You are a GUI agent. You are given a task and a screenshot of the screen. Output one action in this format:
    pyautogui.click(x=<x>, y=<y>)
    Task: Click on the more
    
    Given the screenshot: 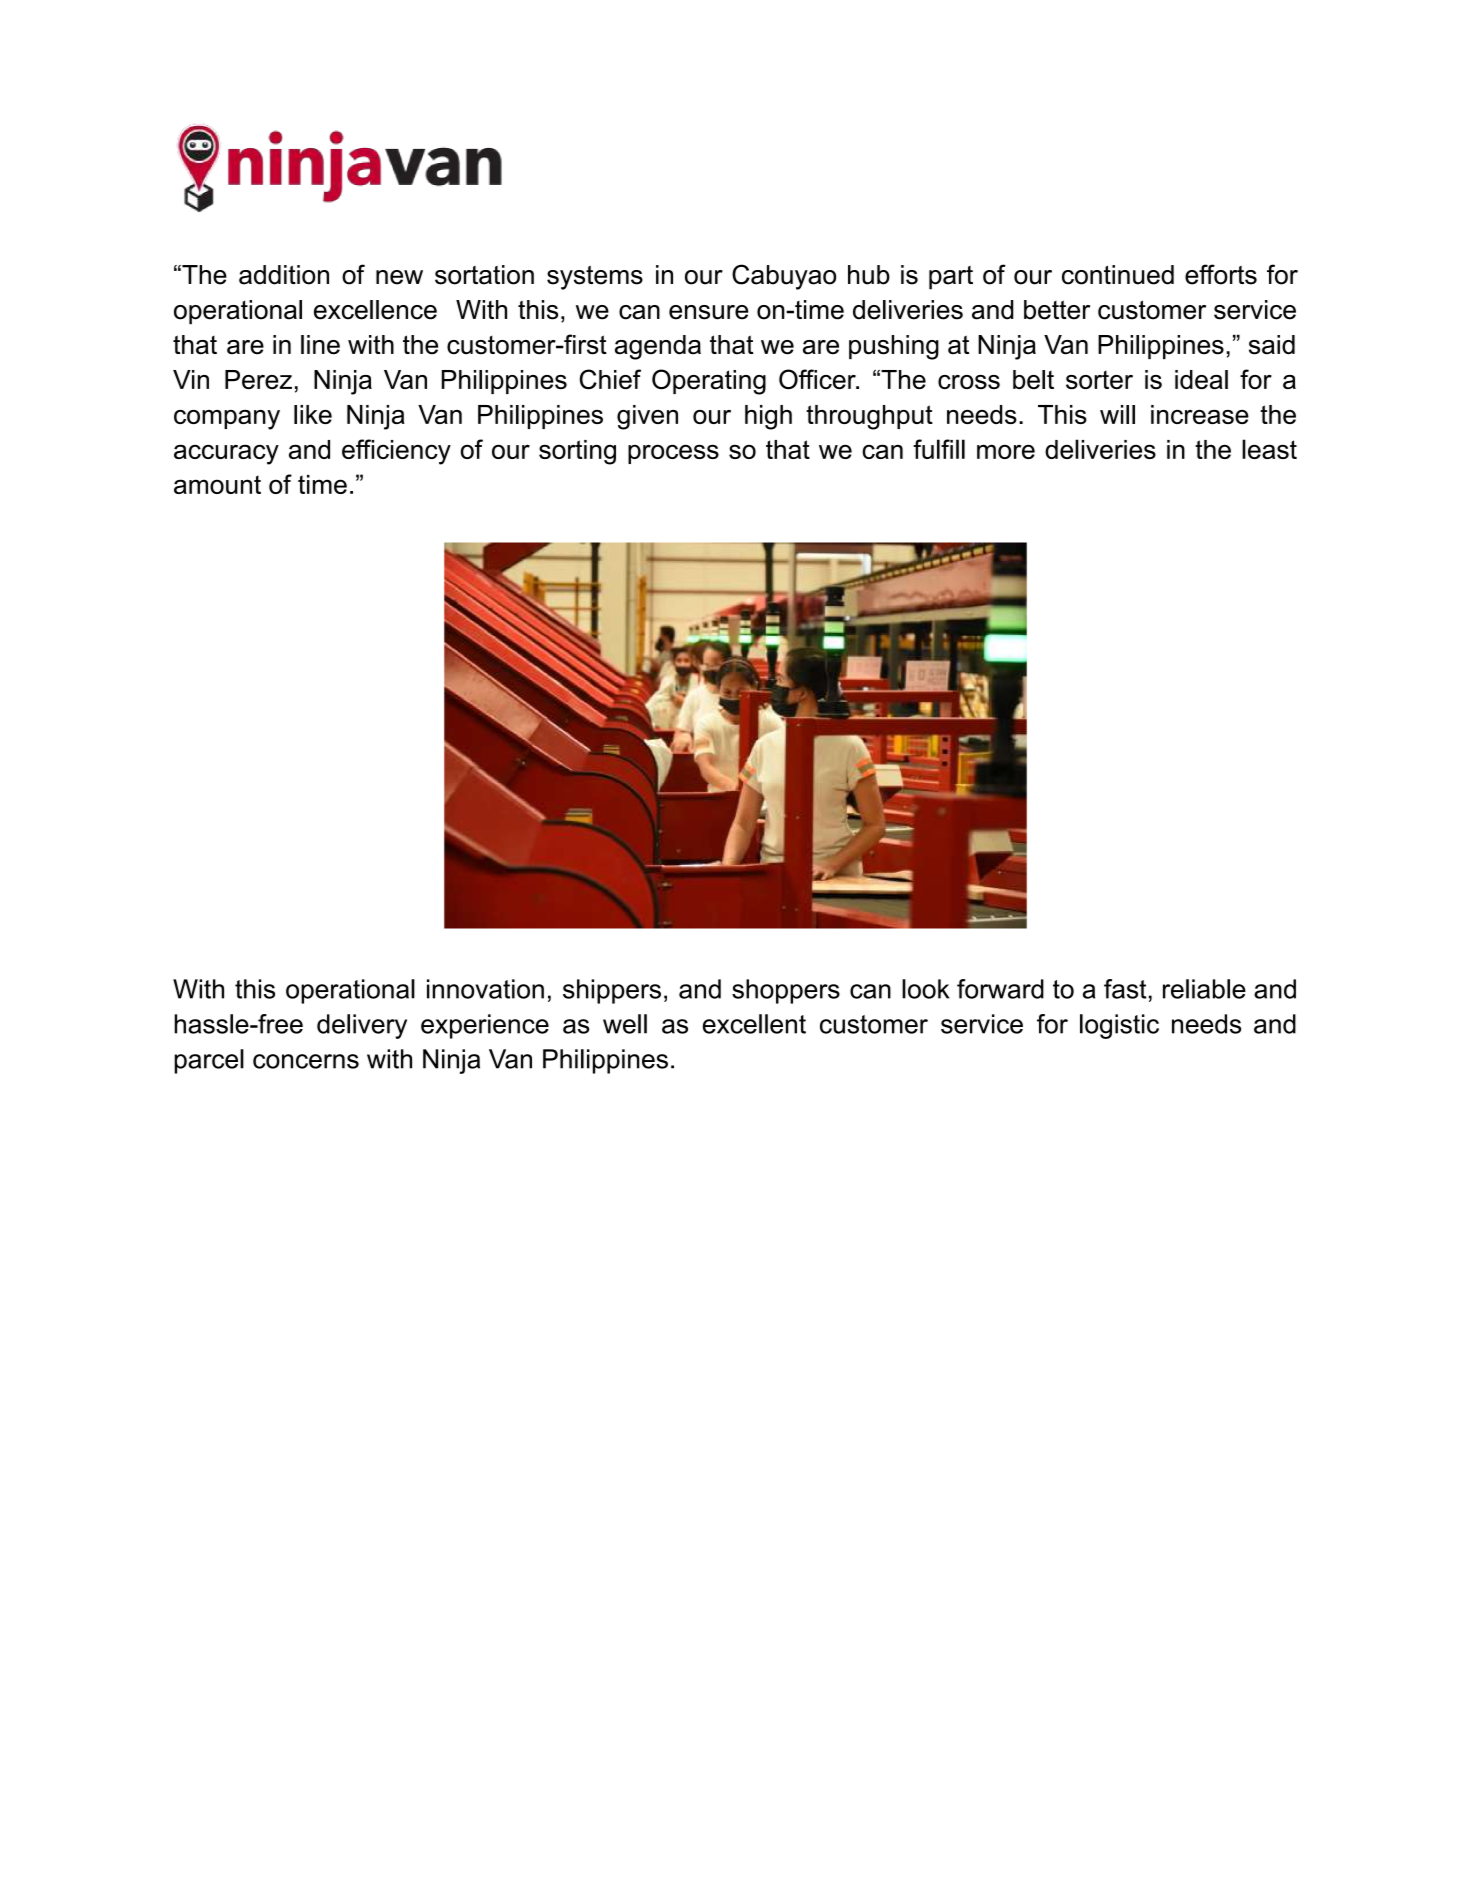 What is the action you would take?
    pyautogui.click(x=1006, y=451)
